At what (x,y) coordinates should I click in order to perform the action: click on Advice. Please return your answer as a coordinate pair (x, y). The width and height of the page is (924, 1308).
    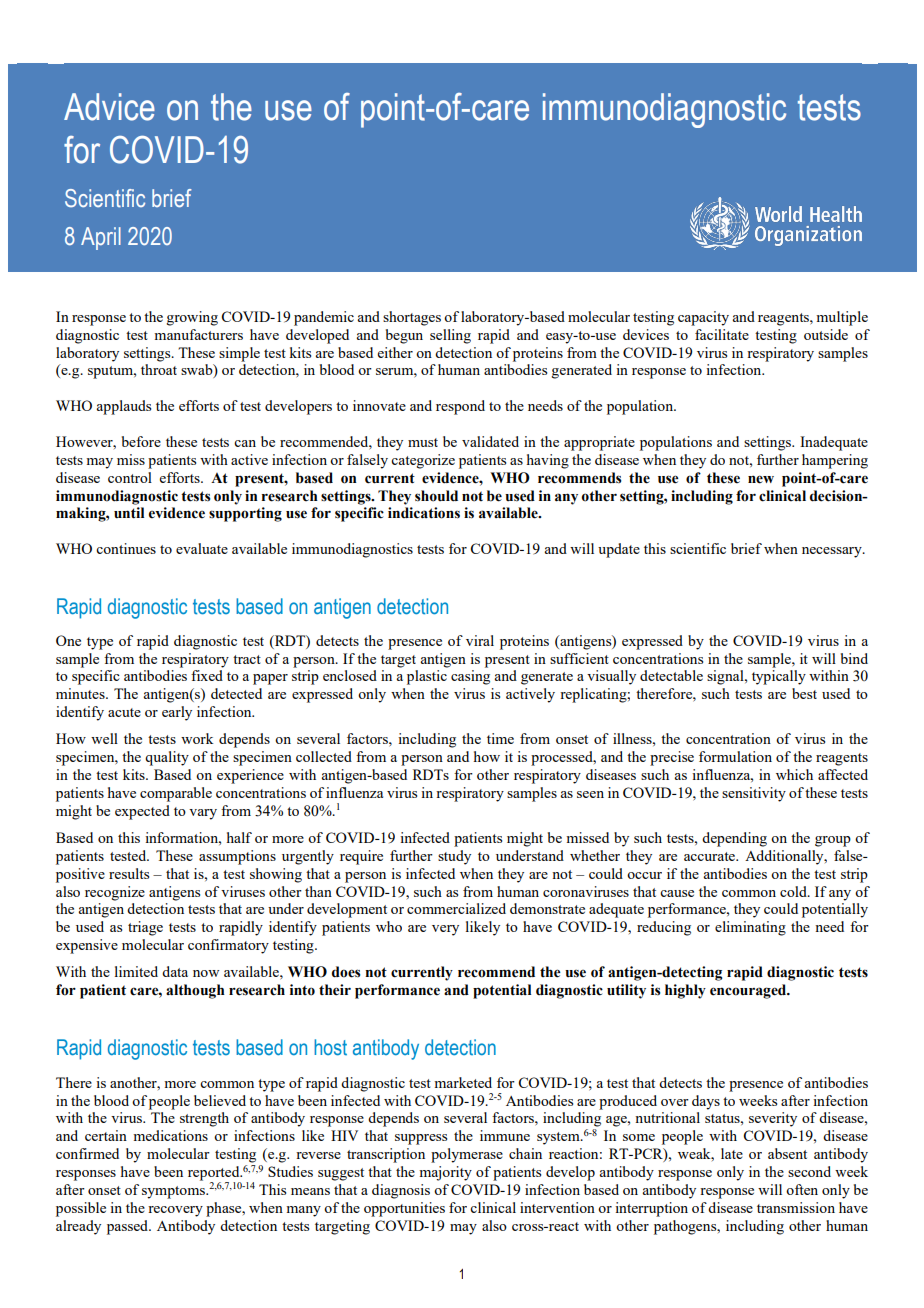
    Looking at the image, I should click on (109, 107).
